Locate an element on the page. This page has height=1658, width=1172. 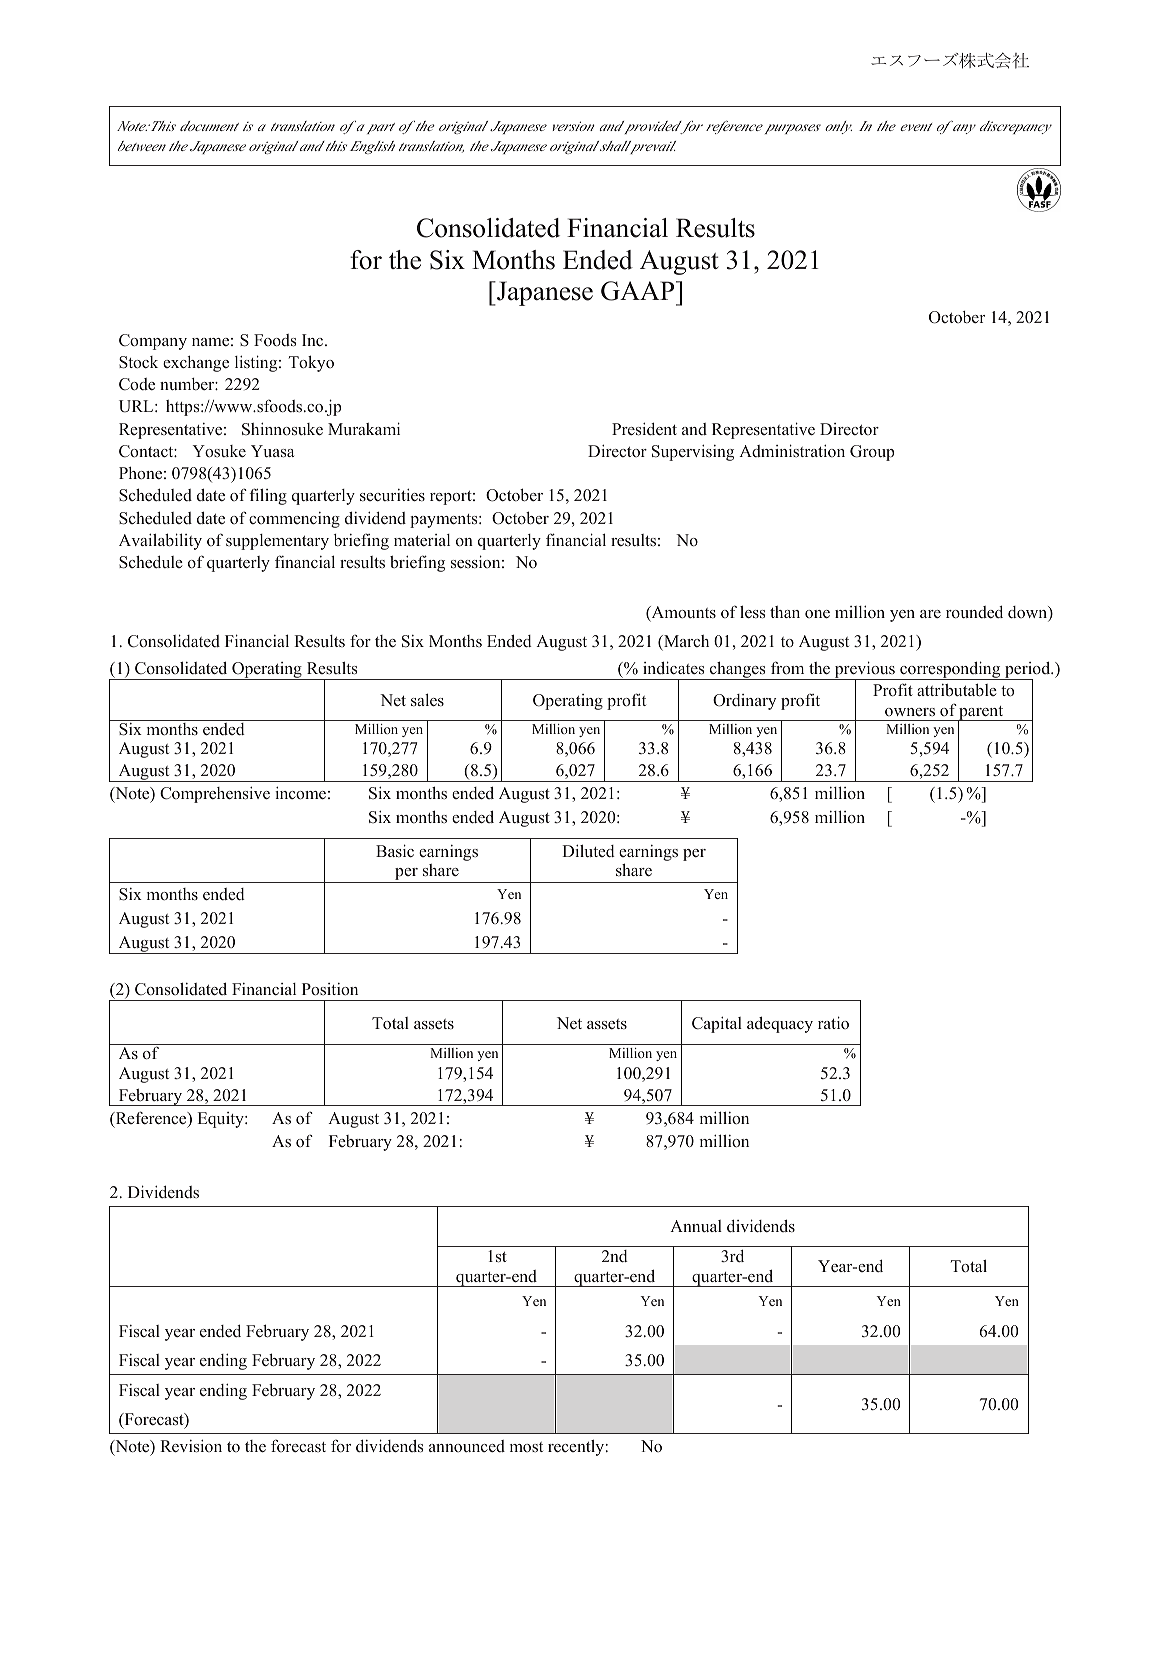
Group is located at coordinates (872, 453).
